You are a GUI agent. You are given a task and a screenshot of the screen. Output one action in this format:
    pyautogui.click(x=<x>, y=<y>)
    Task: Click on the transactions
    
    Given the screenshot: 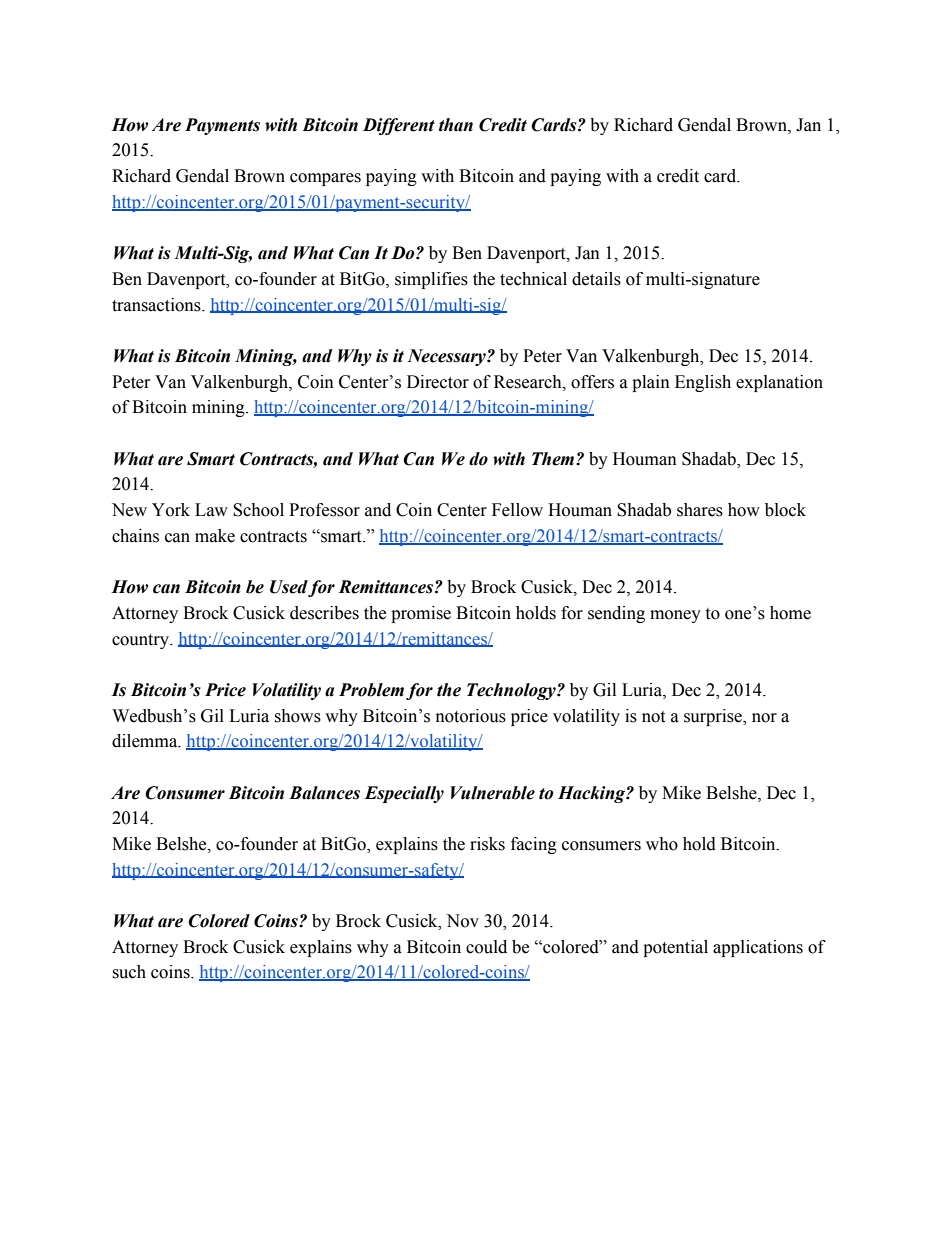 What is the action you would take?
    pyautogui.click(x=157, y=305)
